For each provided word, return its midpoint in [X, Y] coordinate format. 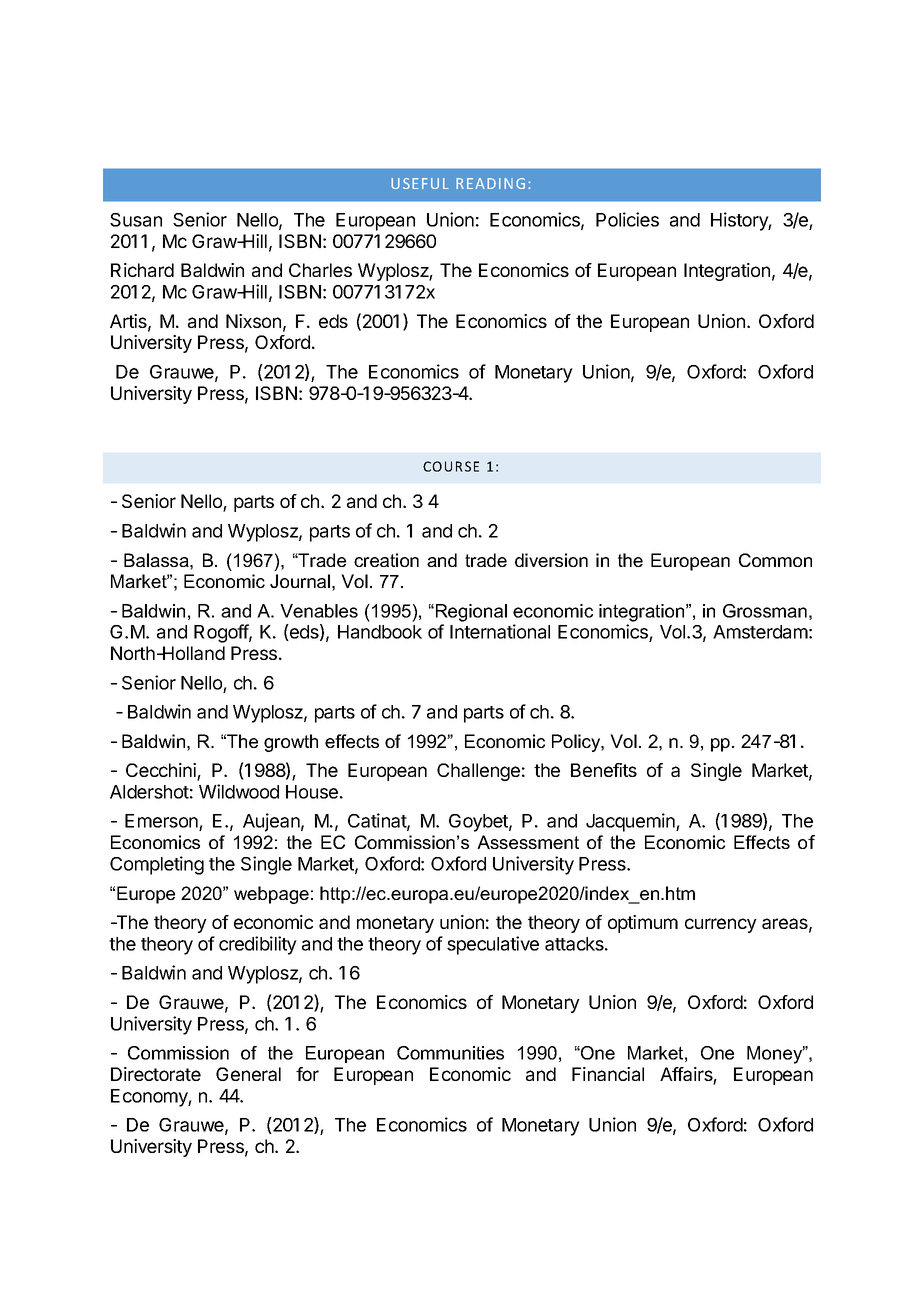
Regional [471, 613]
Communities [450, 1053]
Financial [608, 1074]
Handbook [380, 632]
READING [490, 183]
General [248, 1074]
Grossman [765, 611]
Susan [136, 220]
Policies [627, 219]
